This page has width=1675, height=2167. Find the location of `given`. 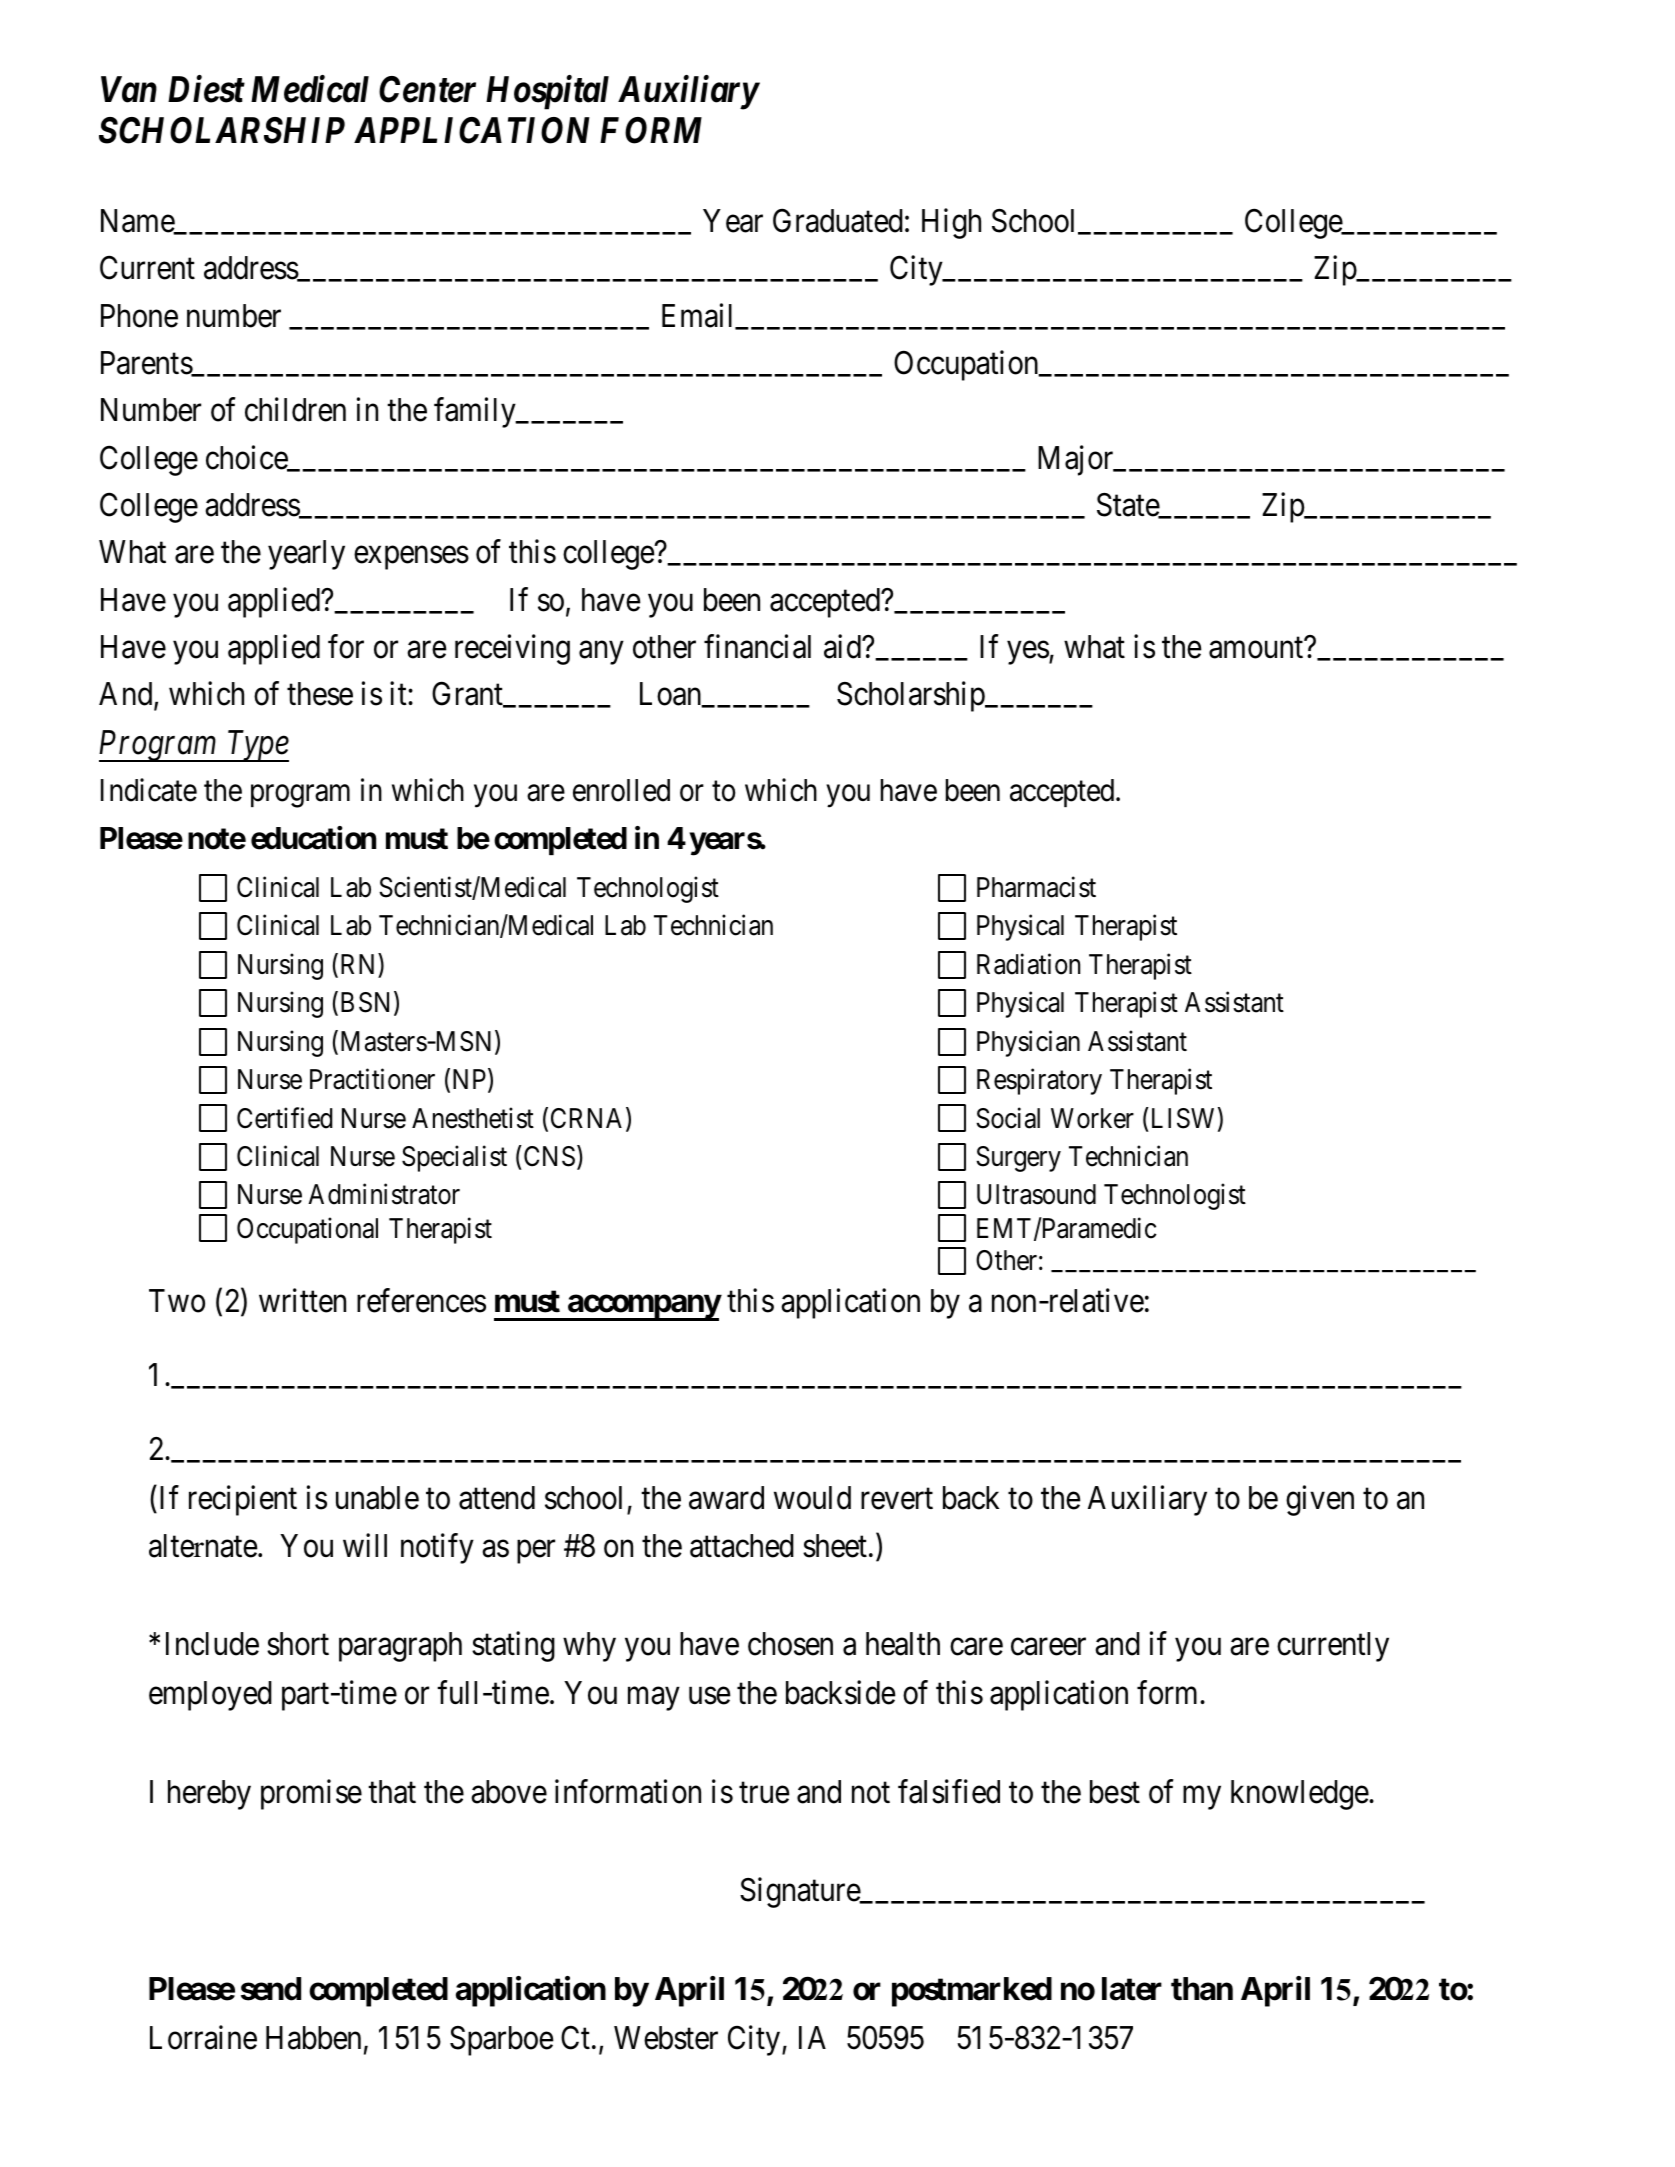

given is located at coordinates (1320, 1500).
